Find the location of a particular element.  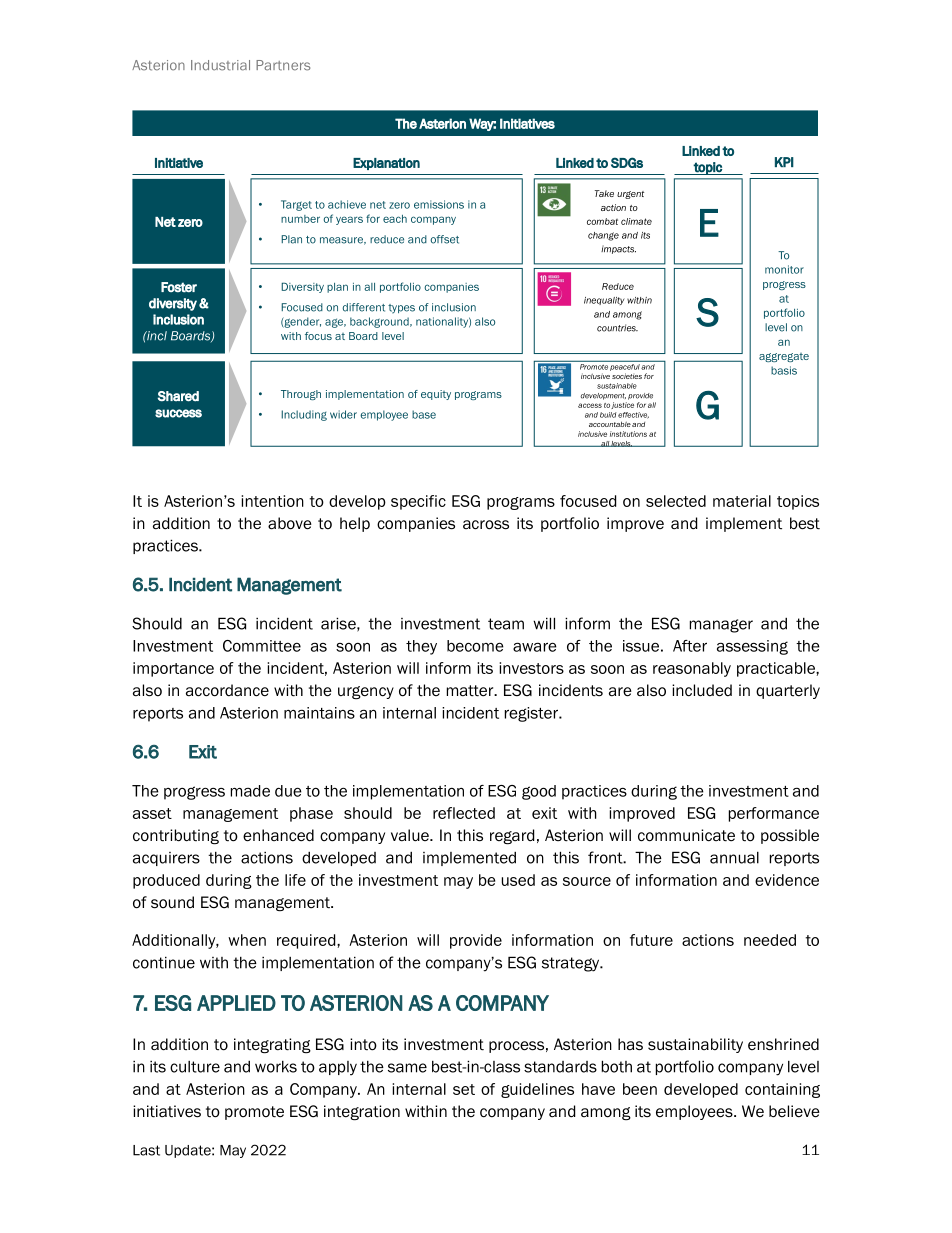

guidelines is located at coordinates (537, 1090).
